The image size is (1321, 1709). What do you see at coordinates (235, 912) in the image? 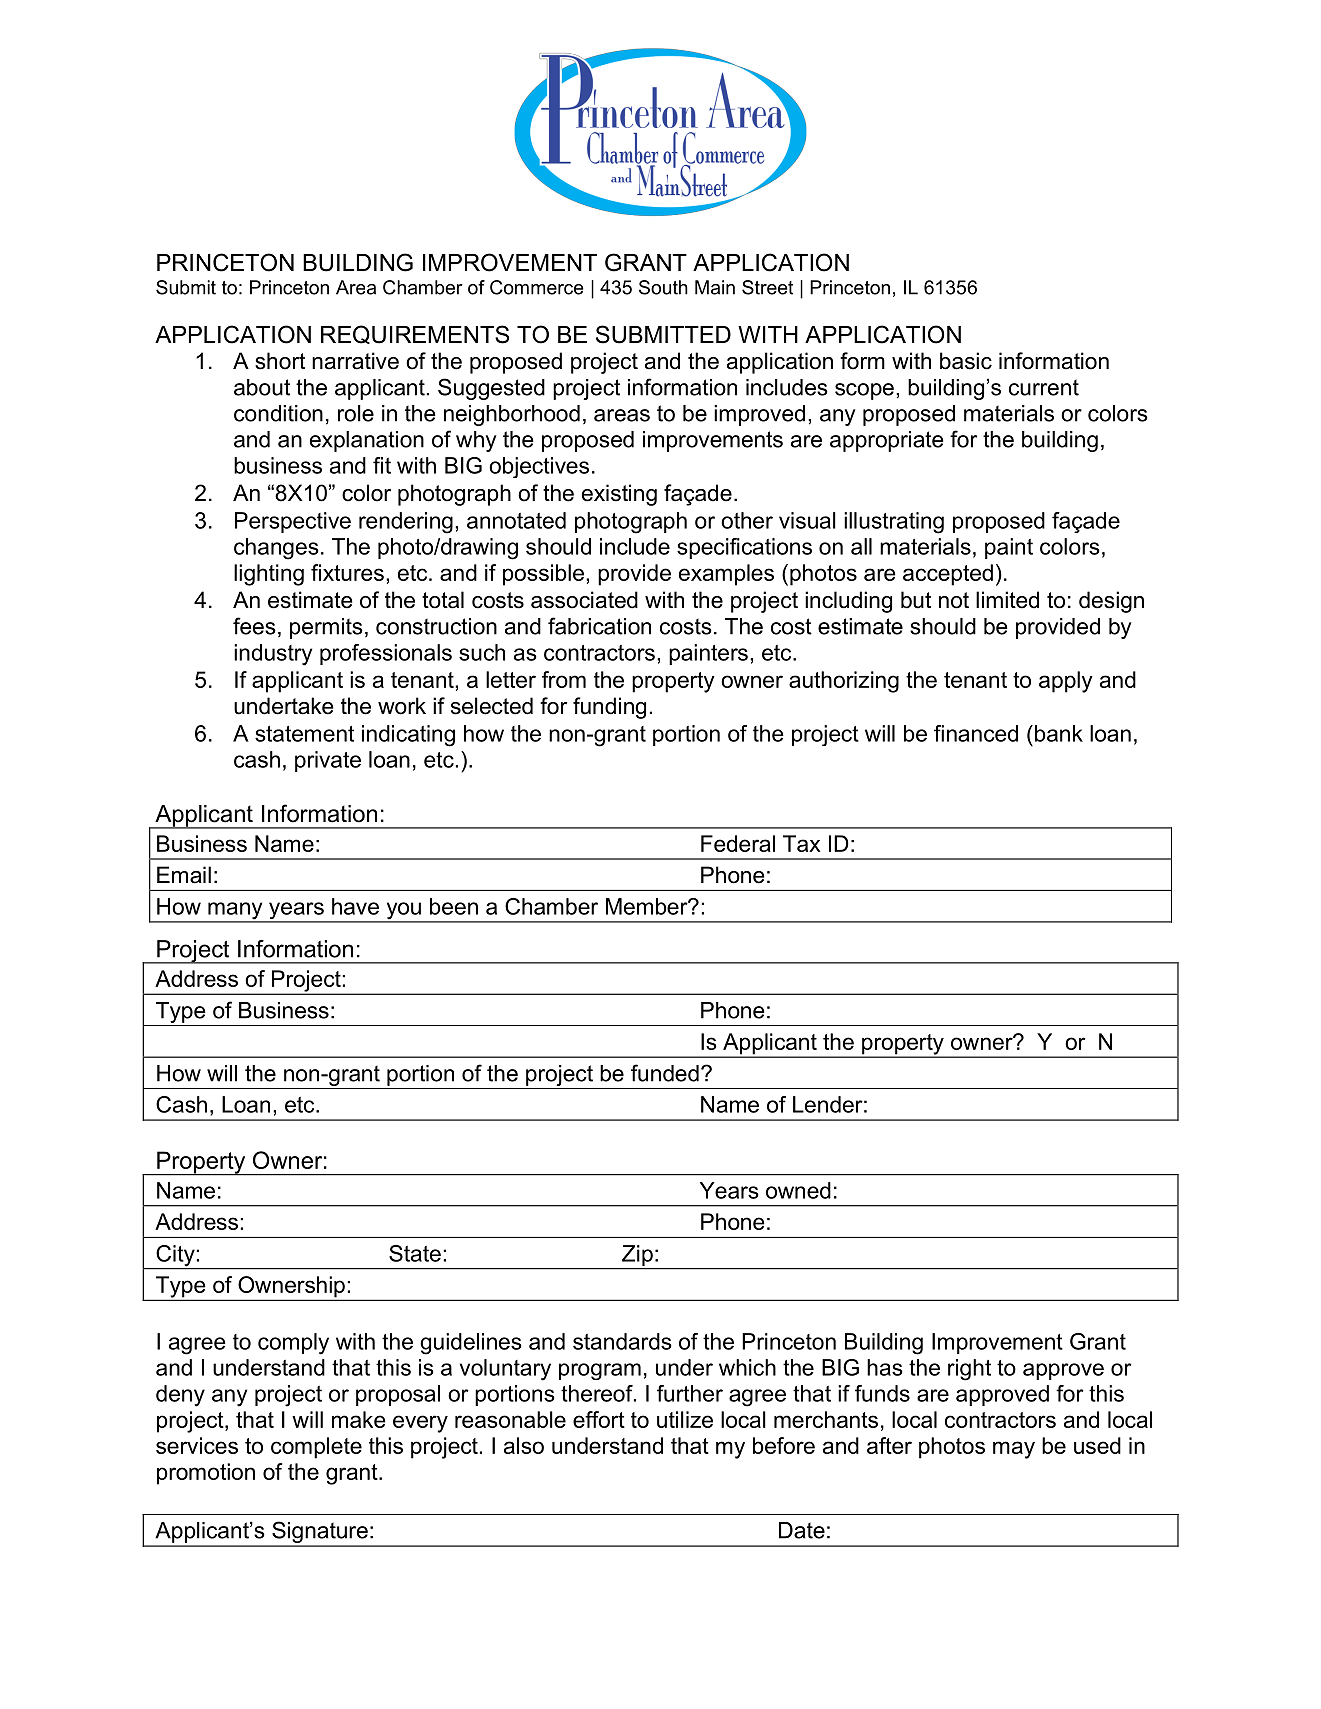
I see `many` at bounding box center [235, 912].
